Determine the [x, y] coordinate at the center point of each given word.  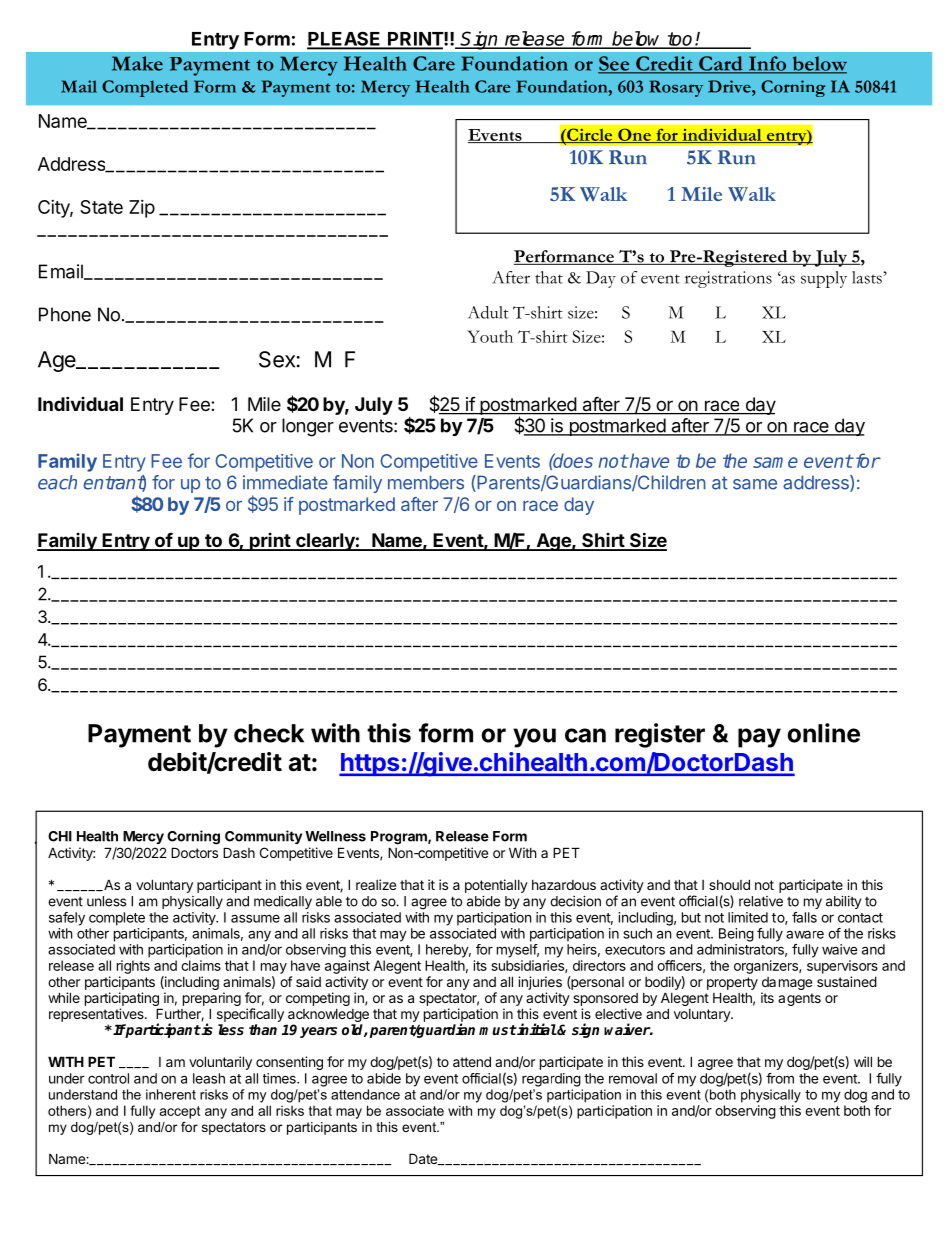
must [498, 1030]
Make [137, 63]
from [780, 1078]
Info [768, 64]
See [615, 64]
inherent [171, 1094]
